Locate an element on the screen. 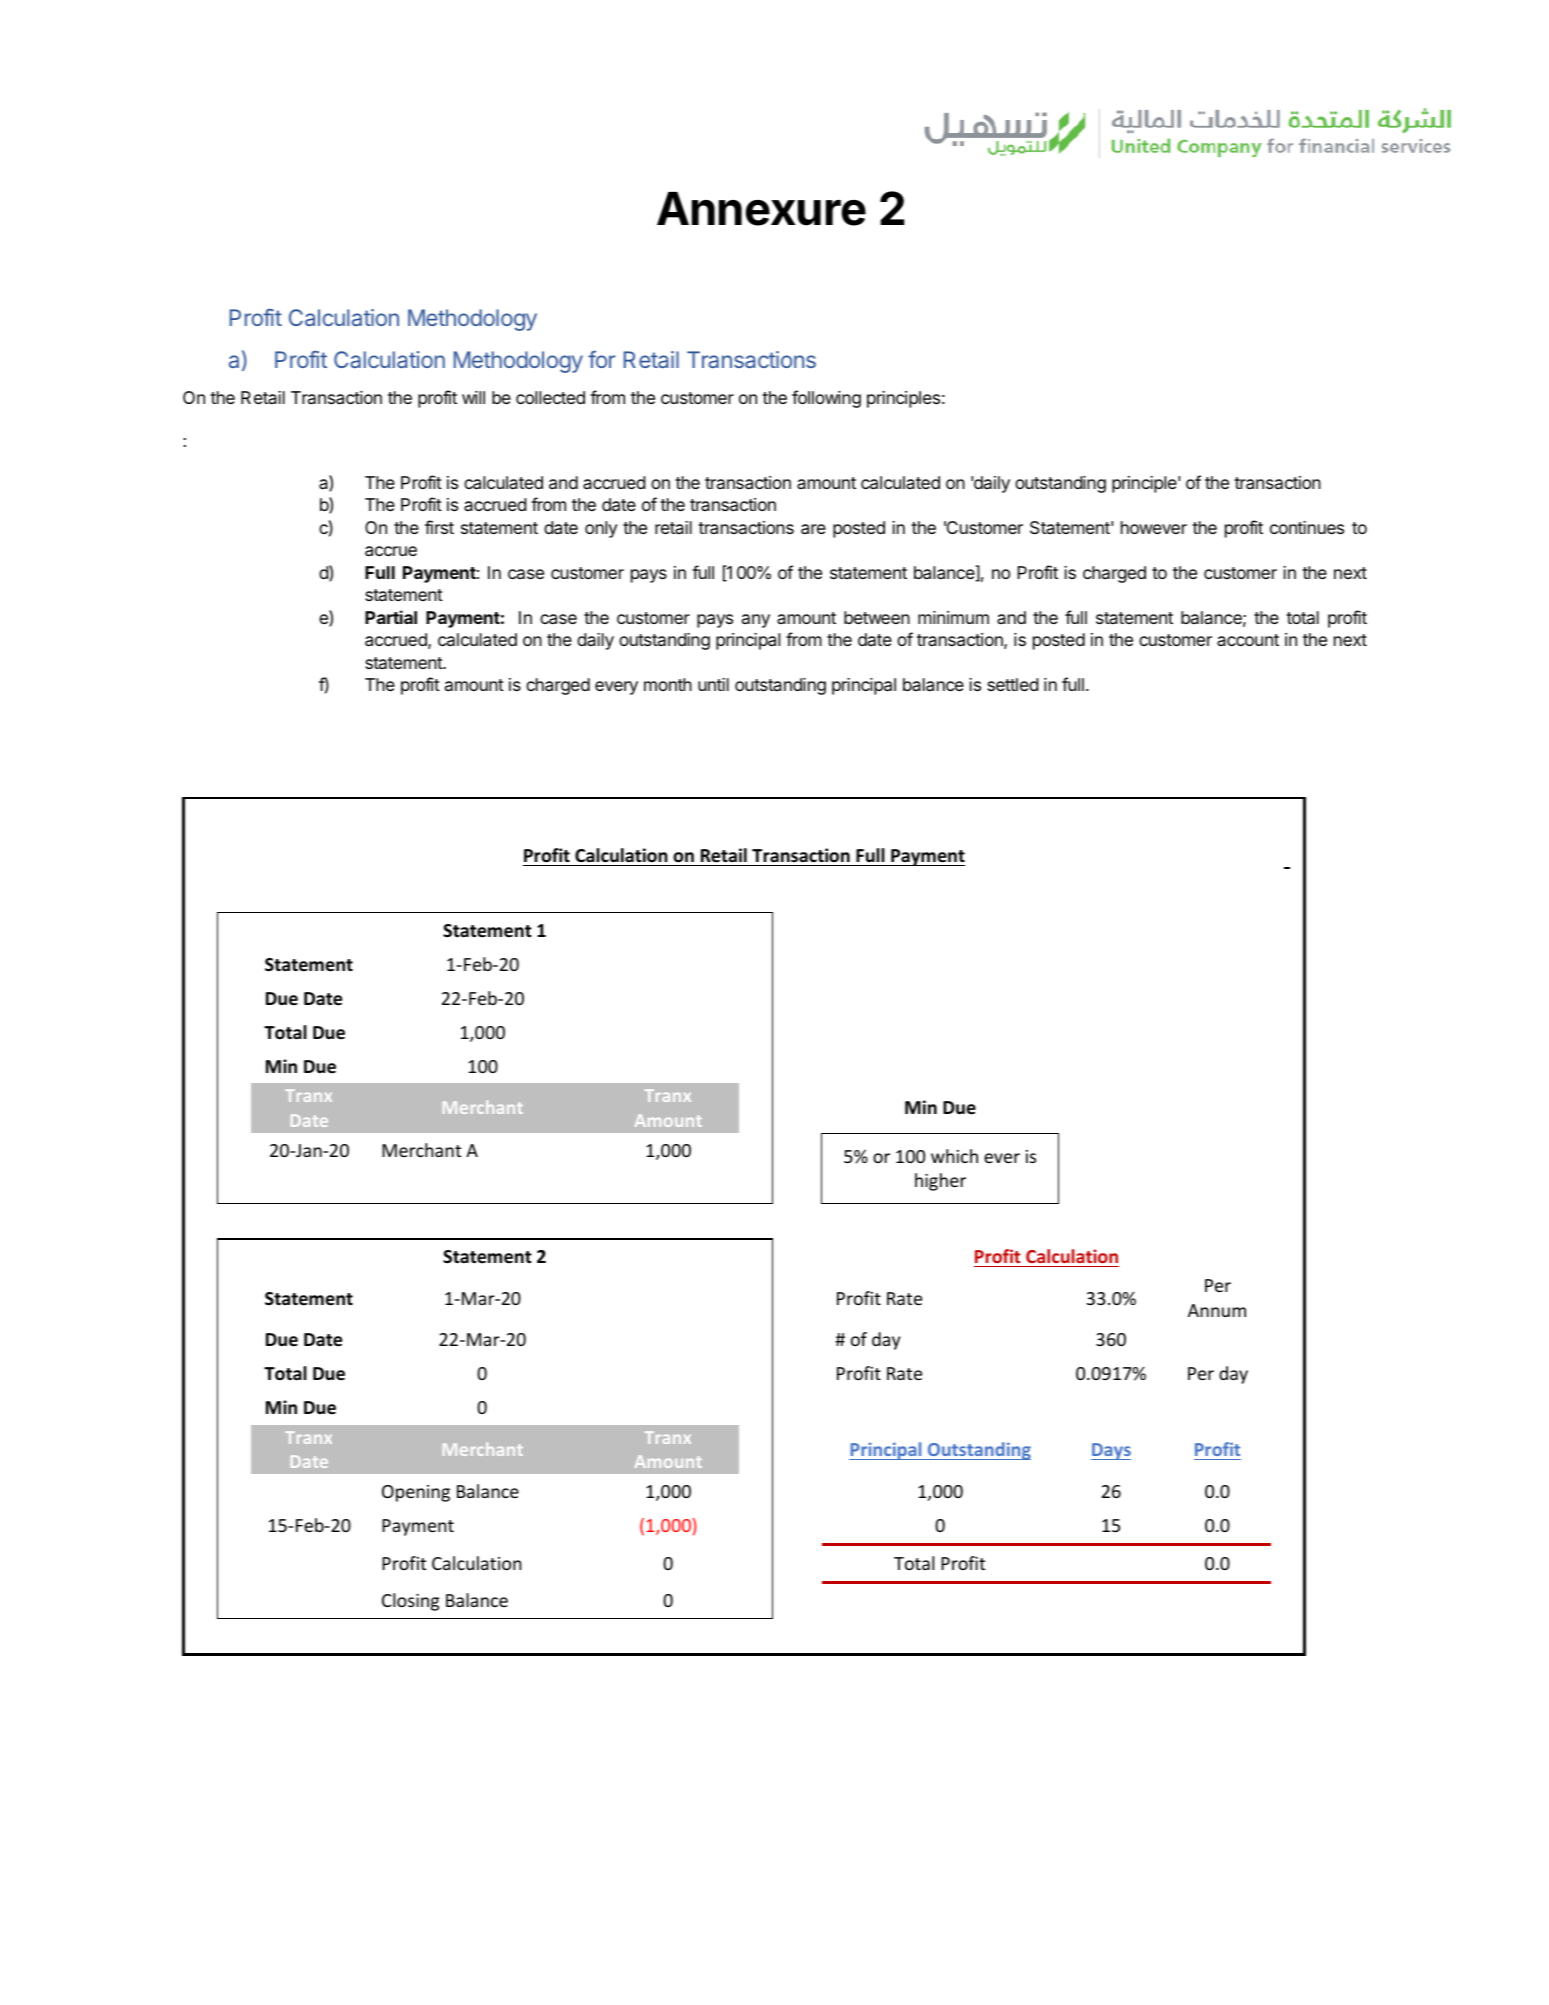 The image size is (1549, 2005). until is located at coordinates (713, 684).
